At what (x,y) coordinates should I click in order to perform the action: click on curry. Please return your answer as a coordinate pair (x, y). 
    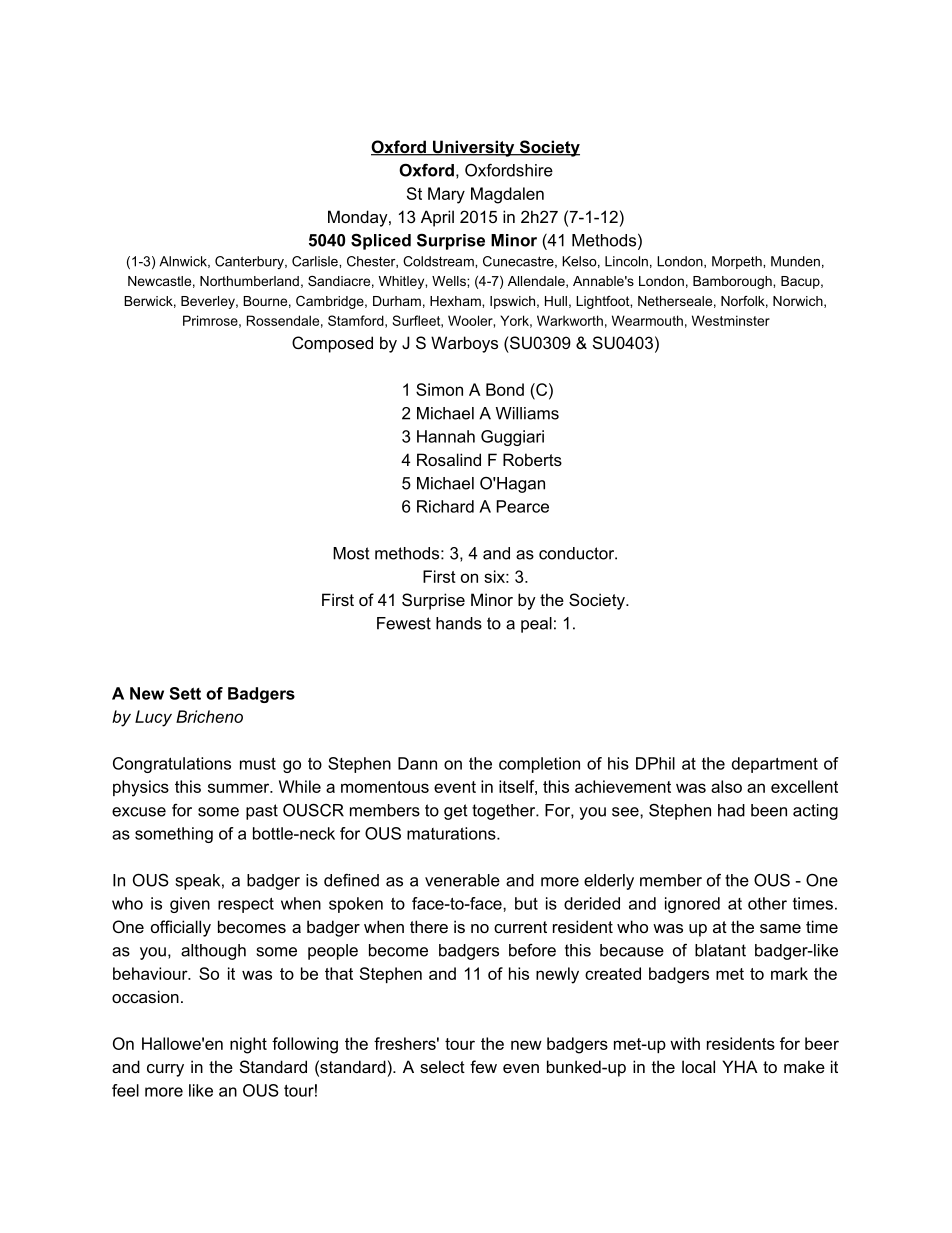
    Looking at the image, I should click on (165, 1070).
